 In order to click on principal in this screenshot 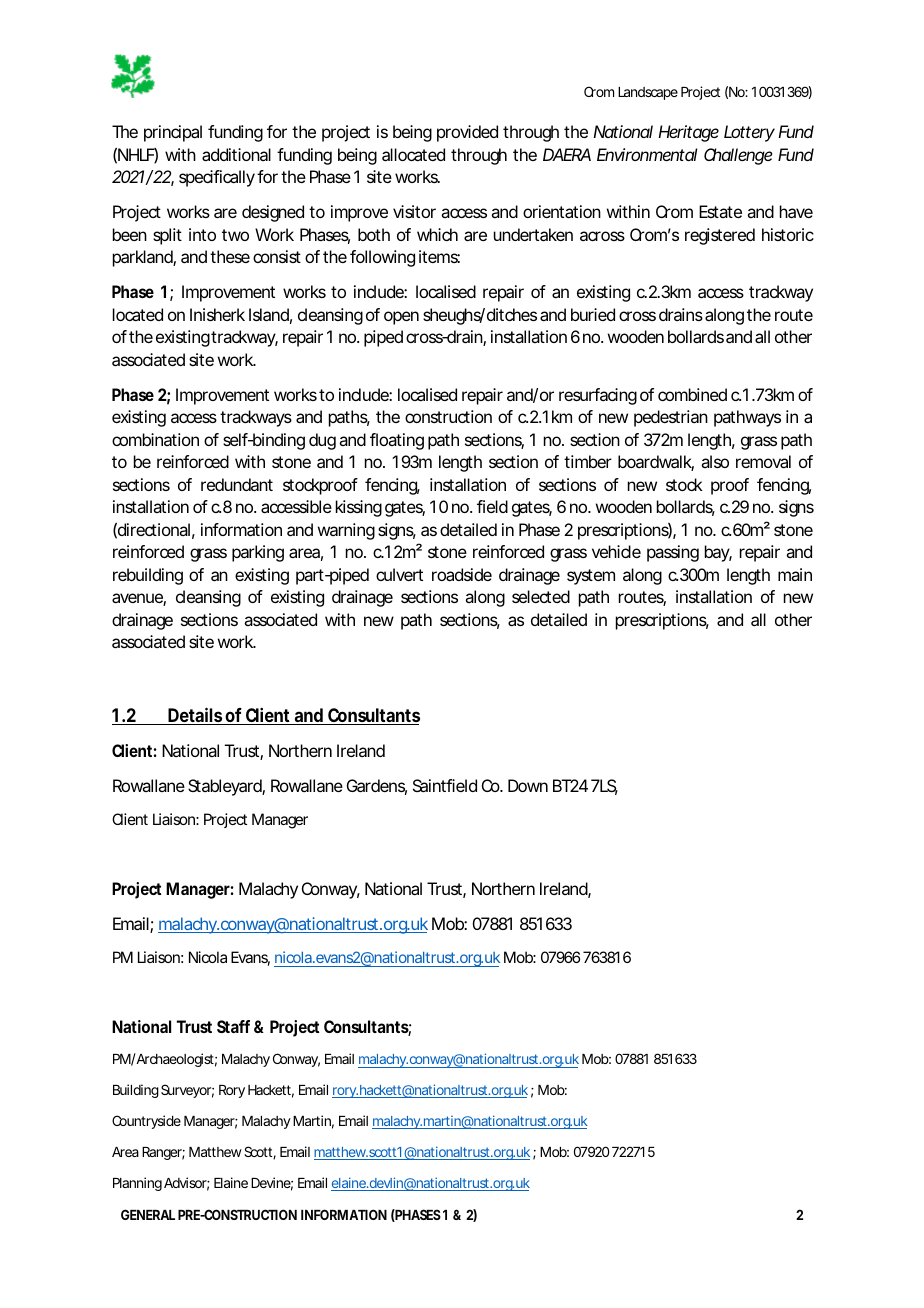, I will do `click(173, 133)`.
